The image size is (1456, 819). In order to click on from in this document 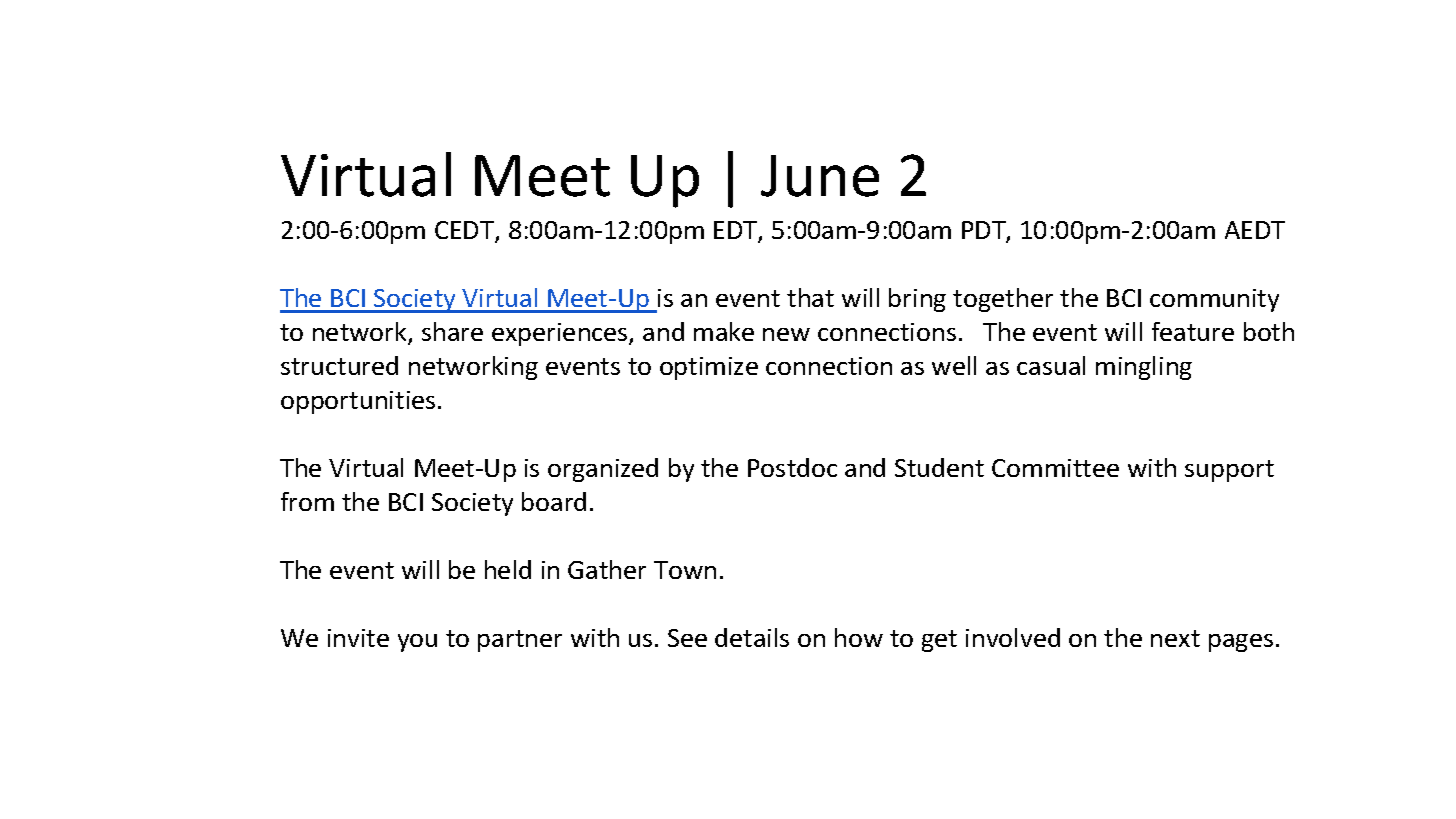, I will do `click(307, 501)`.
